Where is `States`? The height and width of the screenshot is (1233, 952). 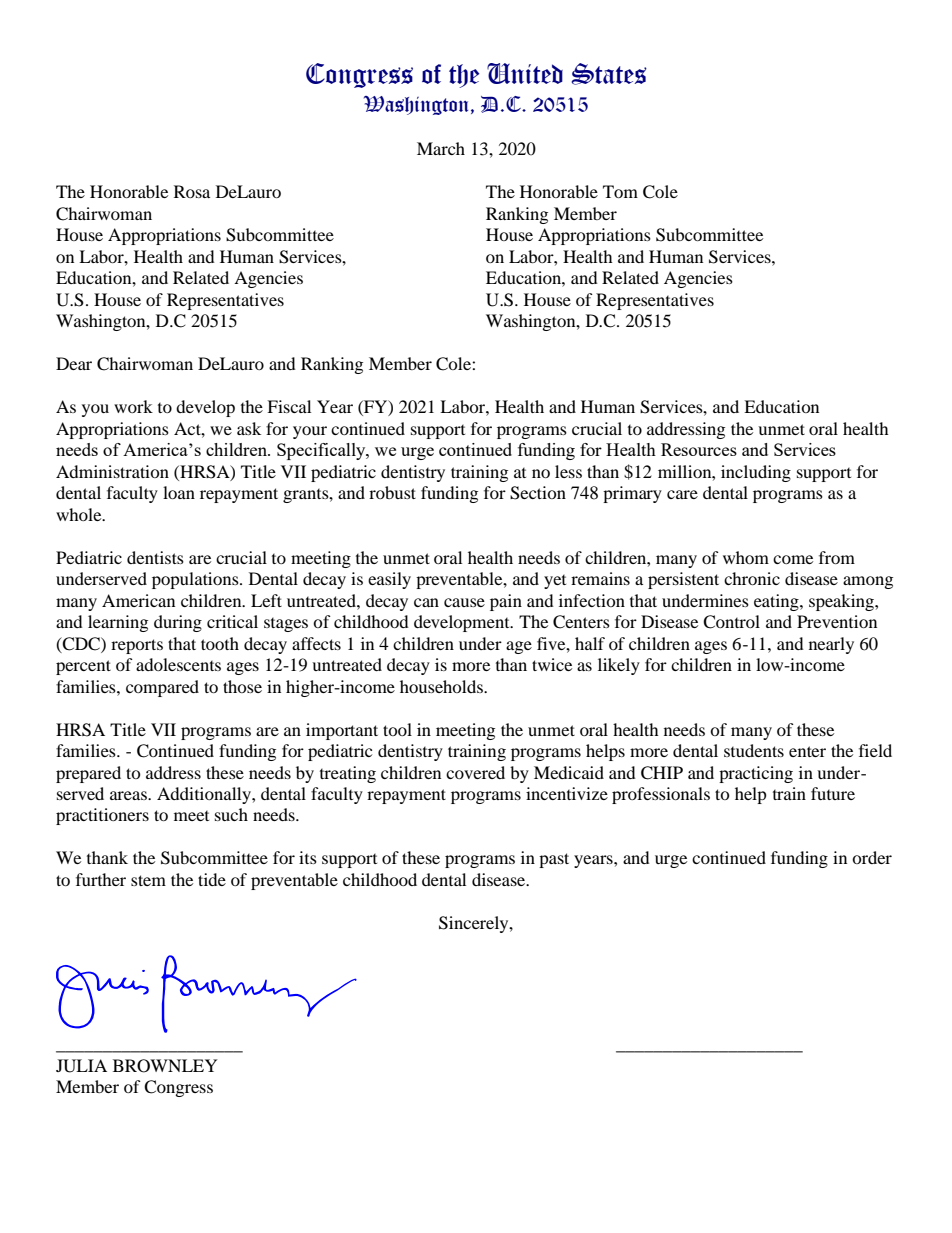
States is located at coordinates (609, 74).
